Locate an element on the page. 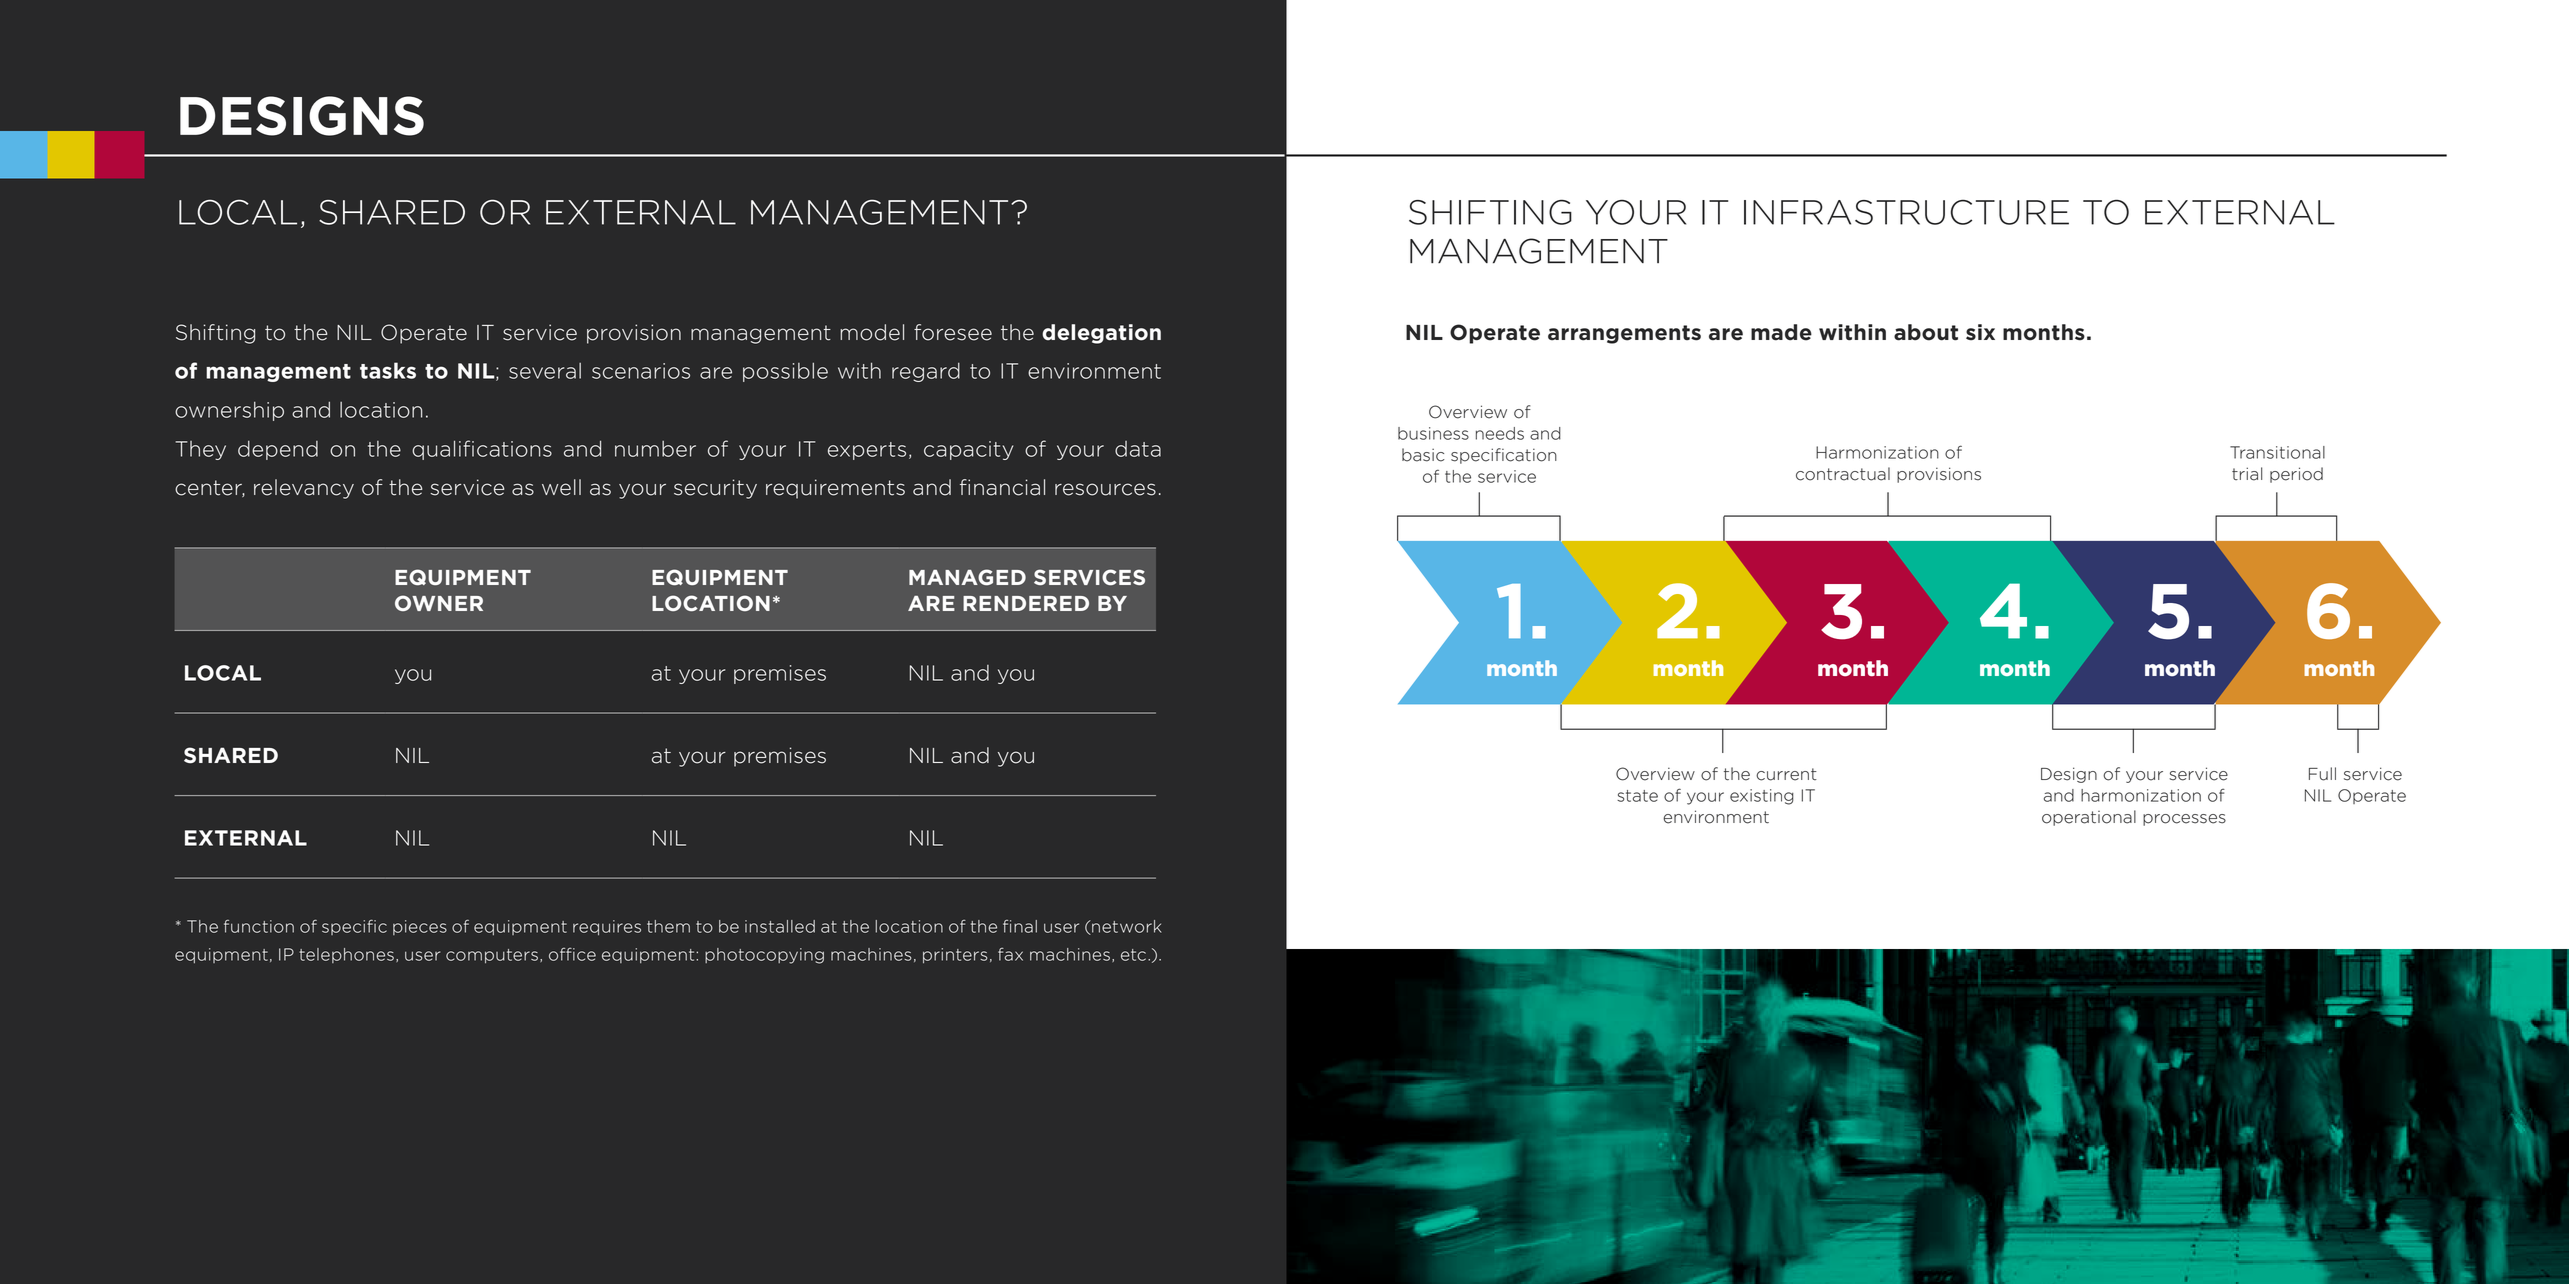  model is located at coordinates (872, 332).
